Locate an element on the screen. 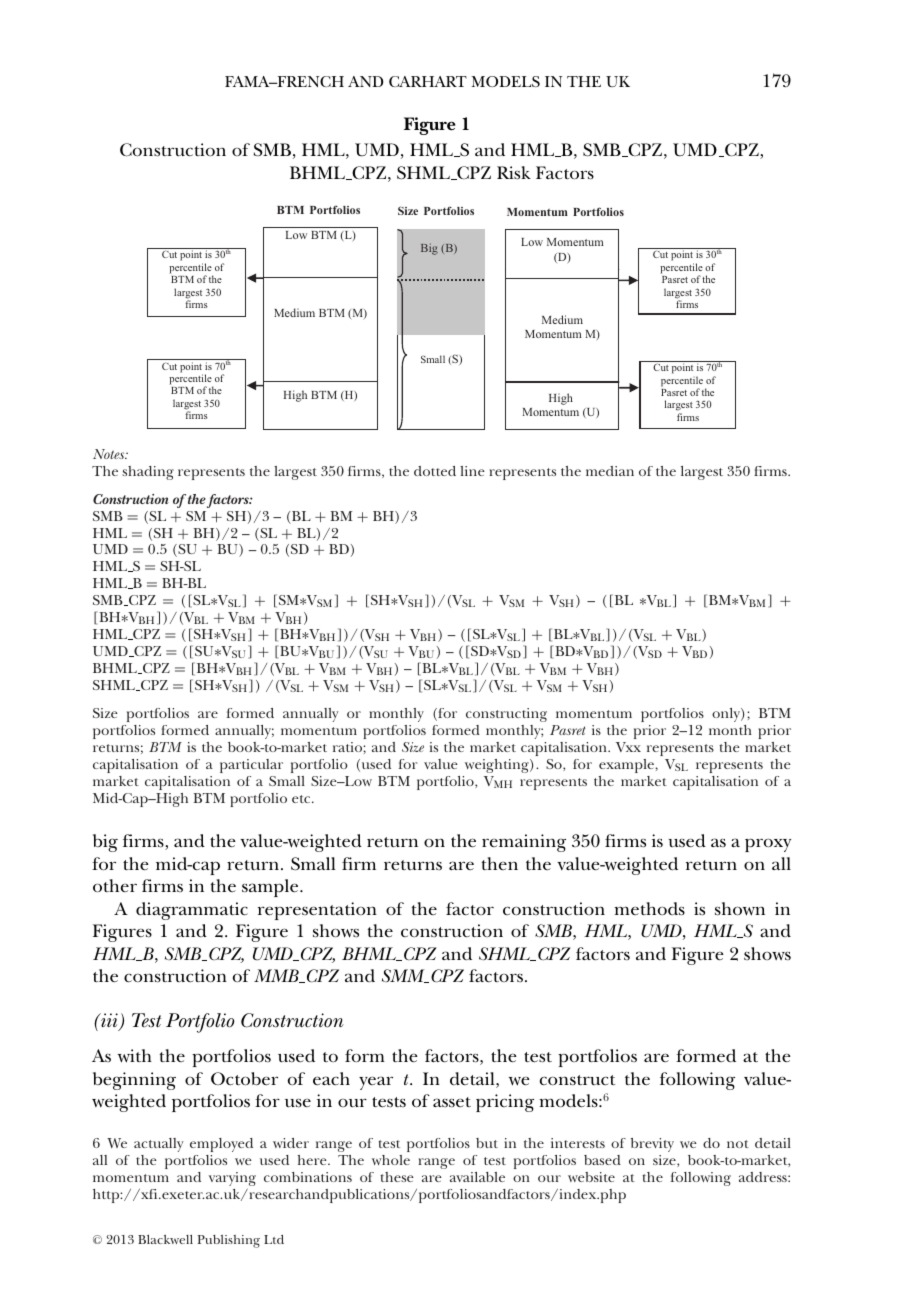  then is located at coordinates (500, 863).
